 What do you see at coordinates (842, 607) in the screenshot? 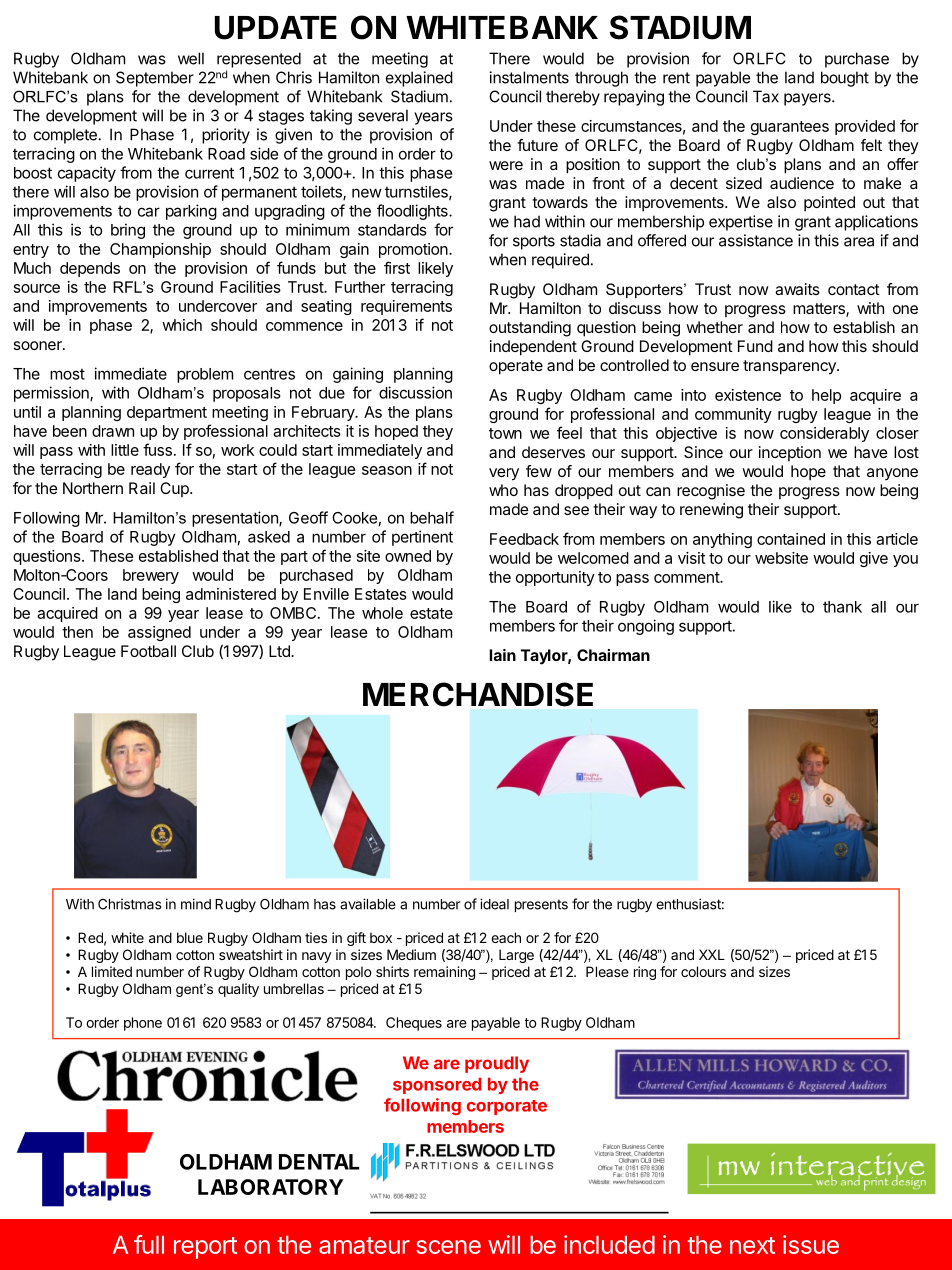
I see `thank` at bounding box center [842, 607].
